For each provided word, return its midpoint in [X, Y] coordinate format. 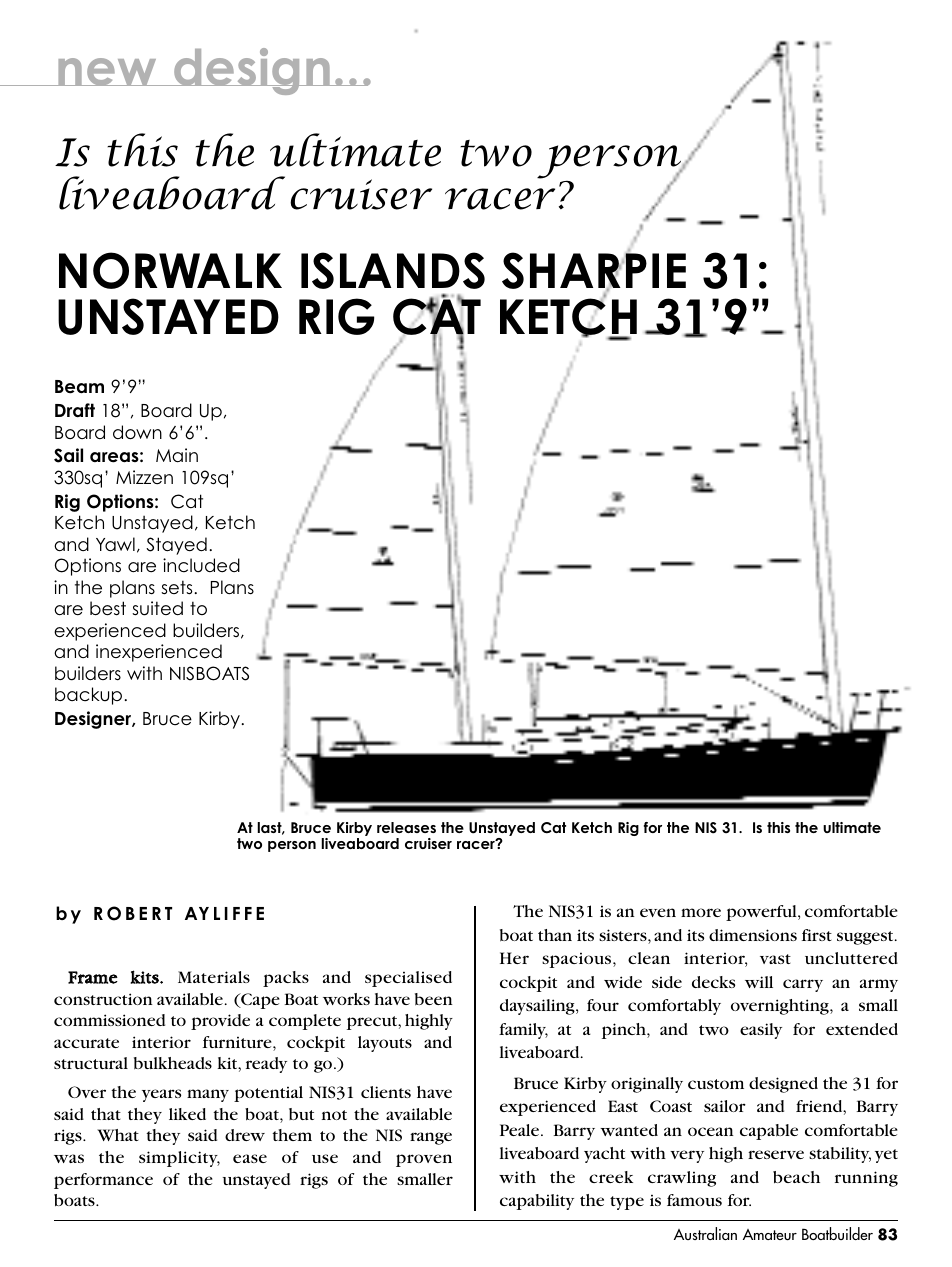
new [107, 72]
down [137, 432]
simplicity [179, 1159]
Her [514, 958]
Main [177, 455]
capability [537, 1202]
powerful [762, 913]
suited [157, 608]
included [201, 565]
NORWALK [170, 270]
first [817, 935]
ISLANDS [393, 270]
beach [796, 1177]
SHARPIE [594, 270]
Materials [214, 977]
